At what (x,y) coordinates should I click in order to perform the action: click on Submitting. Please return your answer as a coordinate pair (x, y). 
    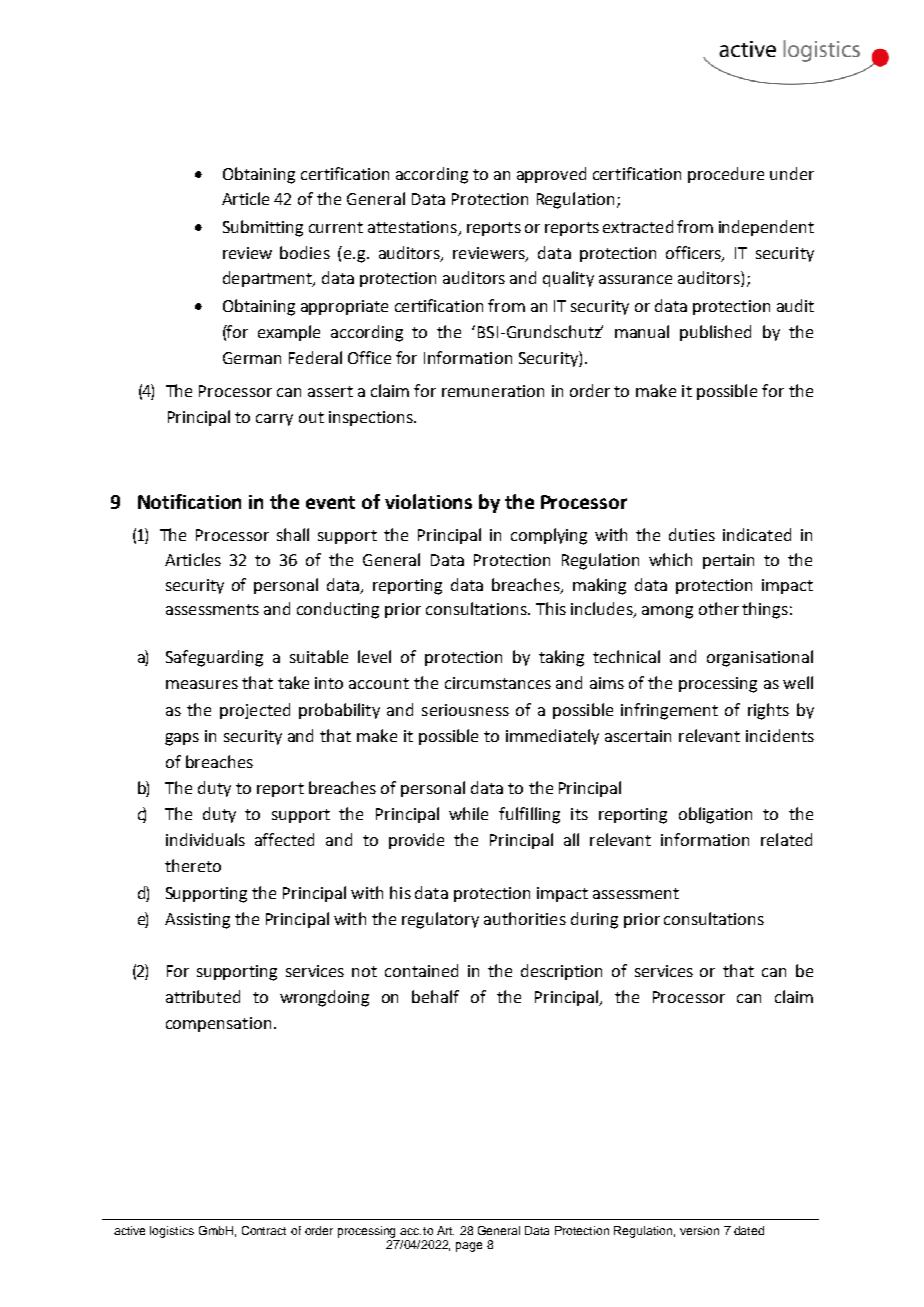
    Looking at the image, I should click on (263, 228).
